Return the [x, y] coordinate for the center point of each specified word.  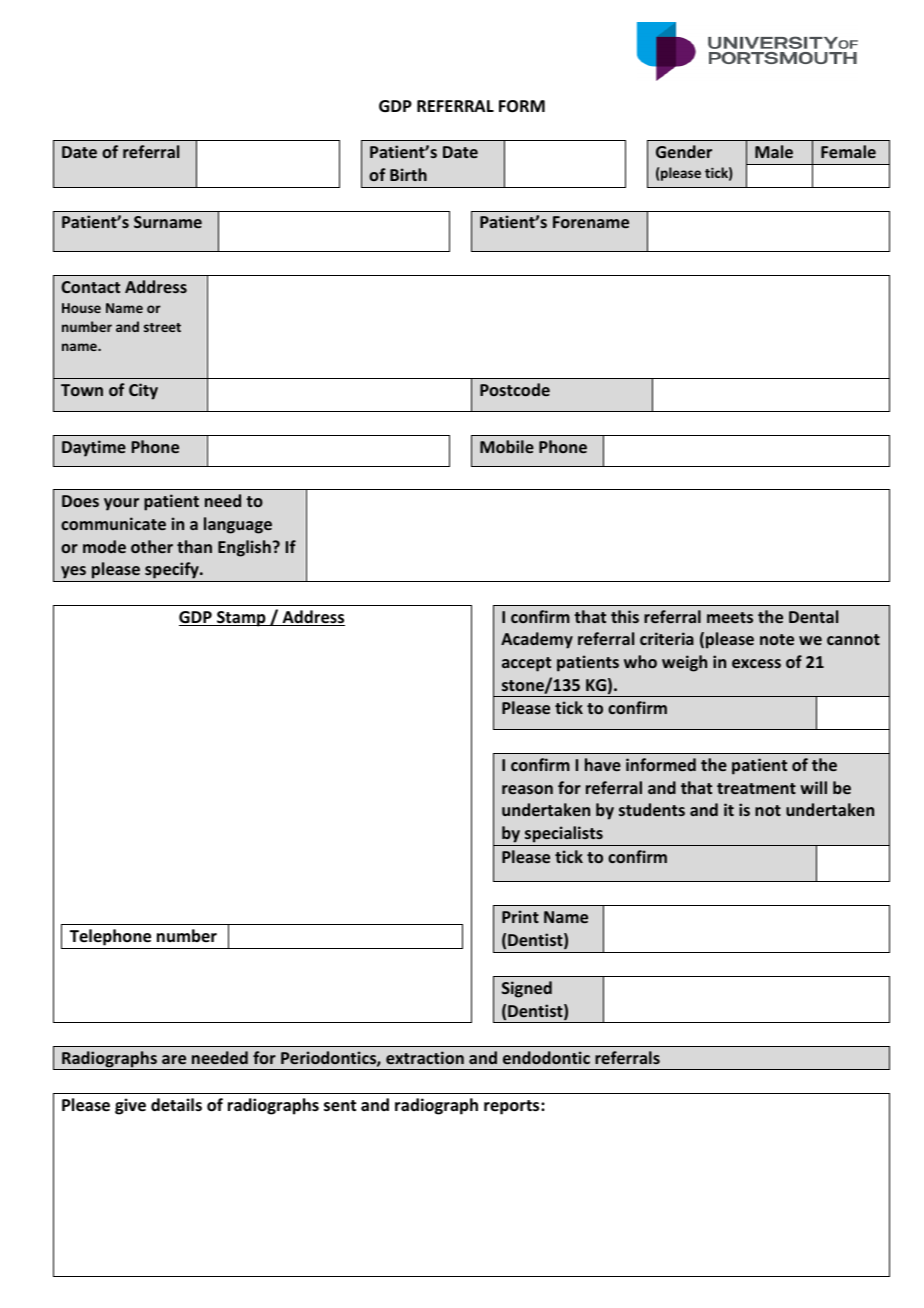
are [174, 1059]
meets [730, 617]
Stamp [241, 619]
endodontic [546, 1057]
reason [527, 789]
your [121, 504]
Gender [684, 151]
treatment [756, 788]
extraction [425, 1057]
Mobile [507, 446]
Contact [90, 287]
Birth [408, 174]
